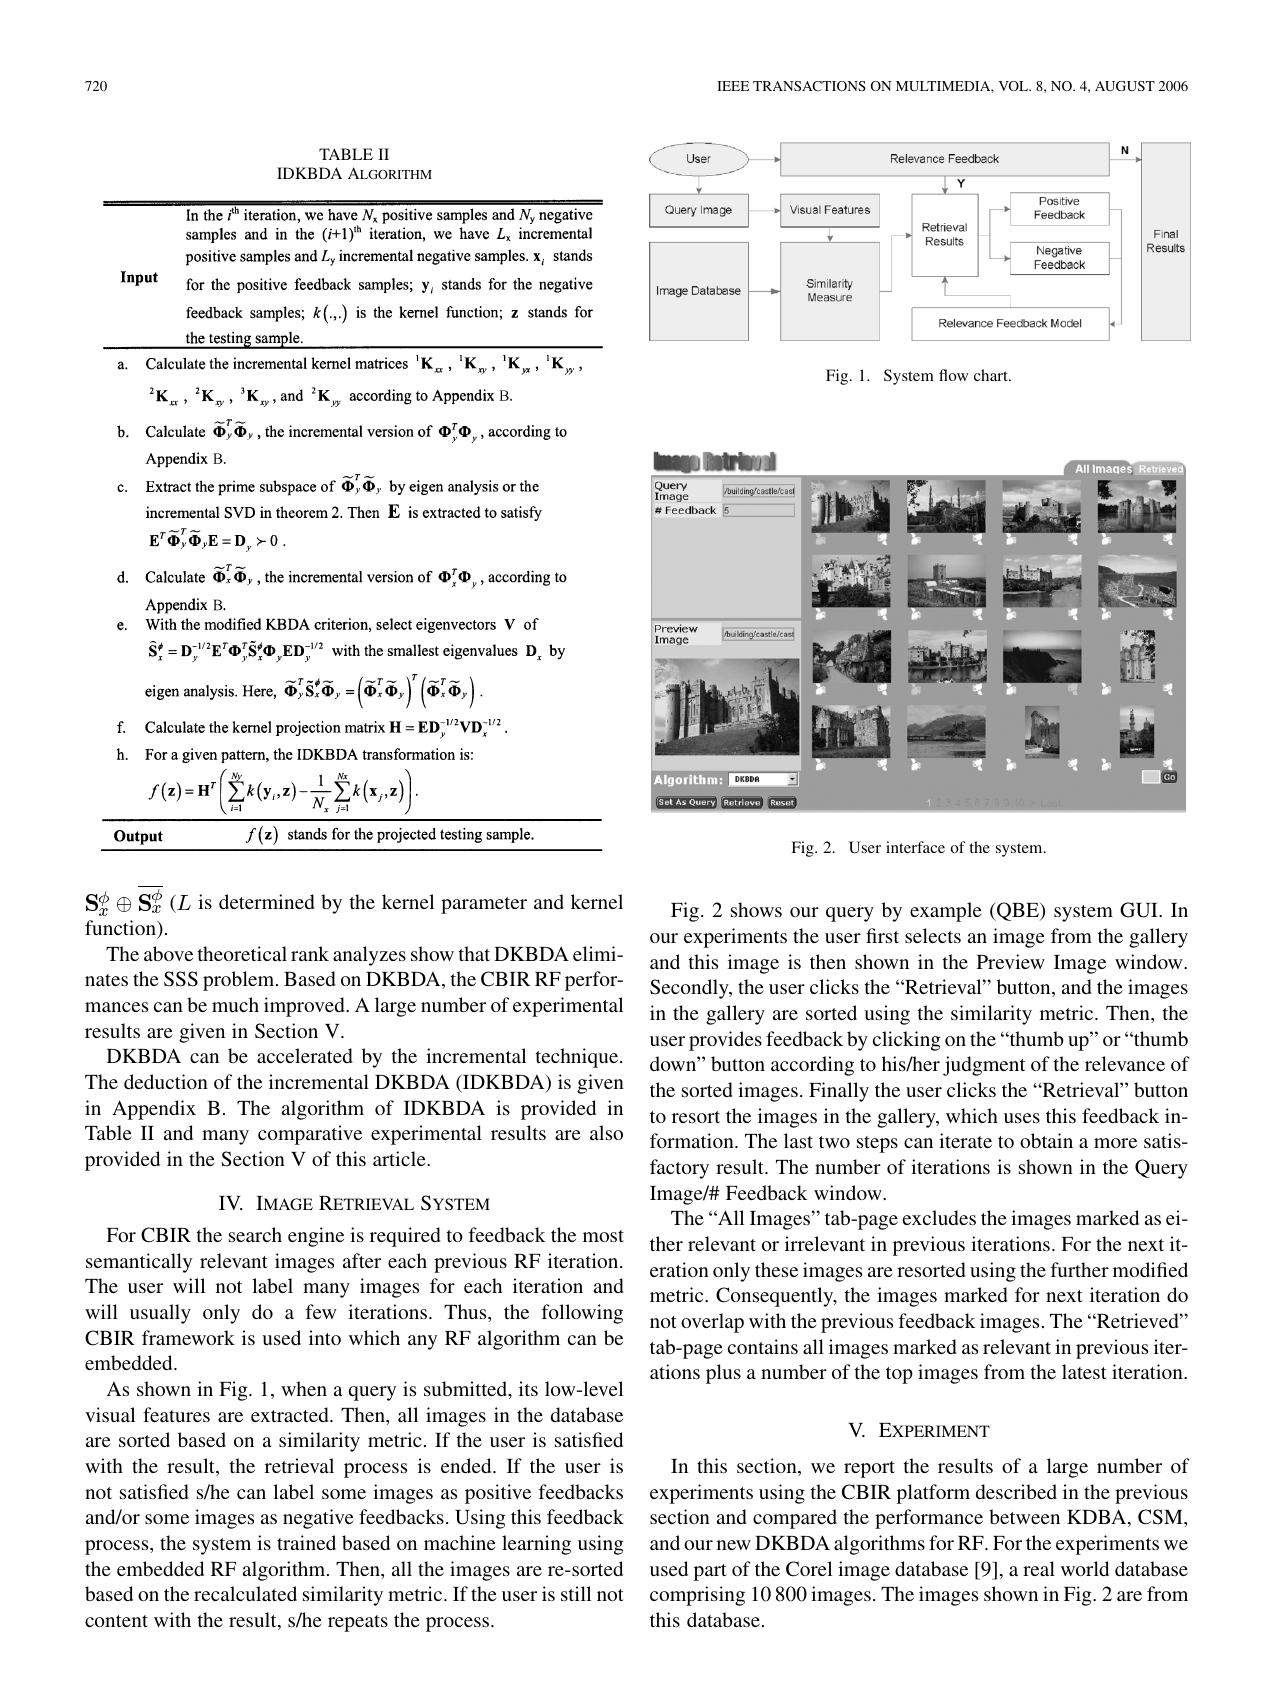  What do you see at coordinates (576, 1593) in the page?
I see `still` at bounding box center [576, 1593].
